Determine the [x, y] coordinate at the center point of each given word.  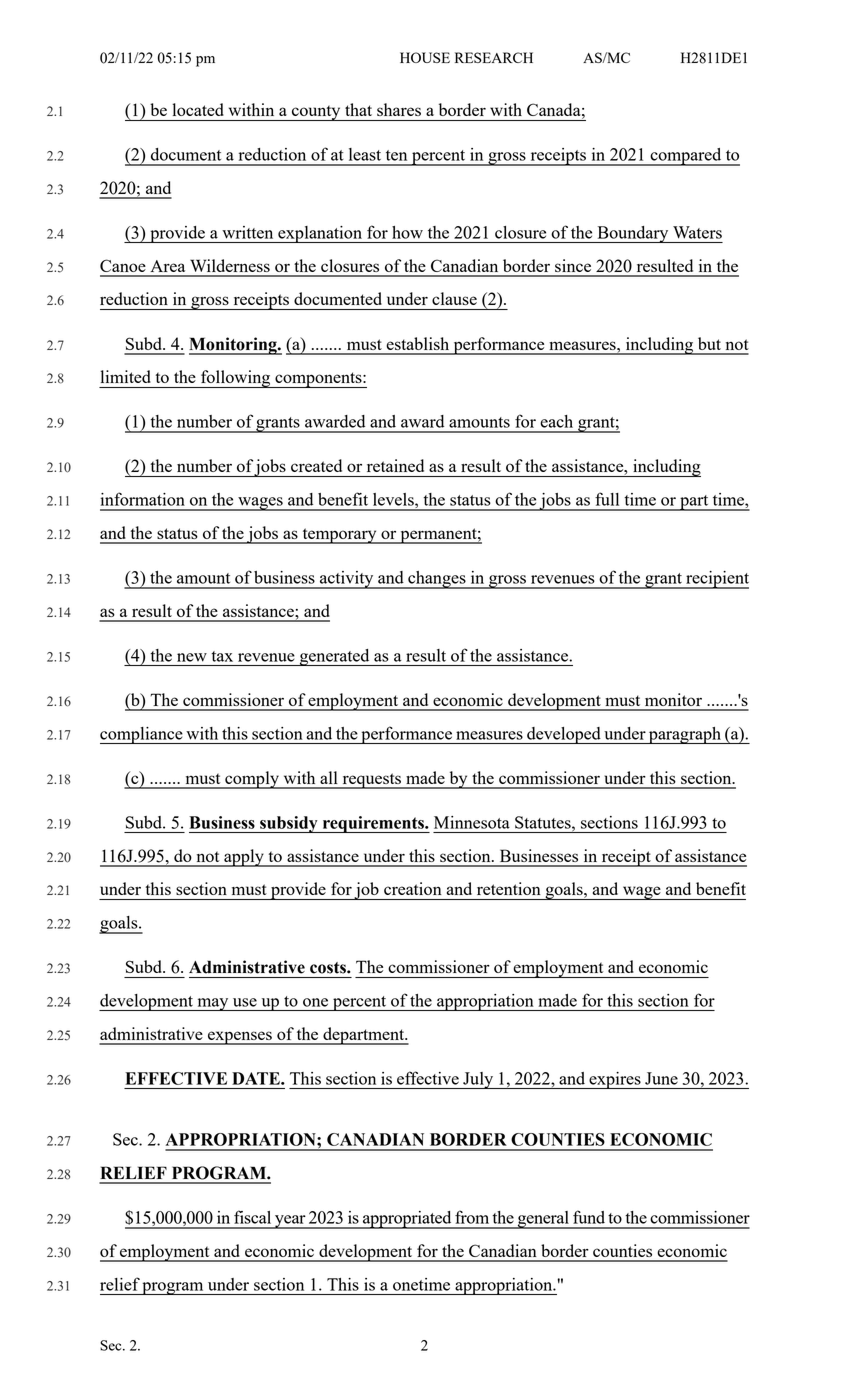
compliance [142, 735]
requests [371, 781]
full [607, 499]
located [198, 109]
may [213, 1004]
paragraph [685, 735]
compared [686, 157]
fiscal [252, 1217]
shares [399, 109]
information [142, 499]
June [661, 1078]
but [709, 343]
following [236, 379]
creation [412, 888]
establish [417, 343]
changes [437, 580]
